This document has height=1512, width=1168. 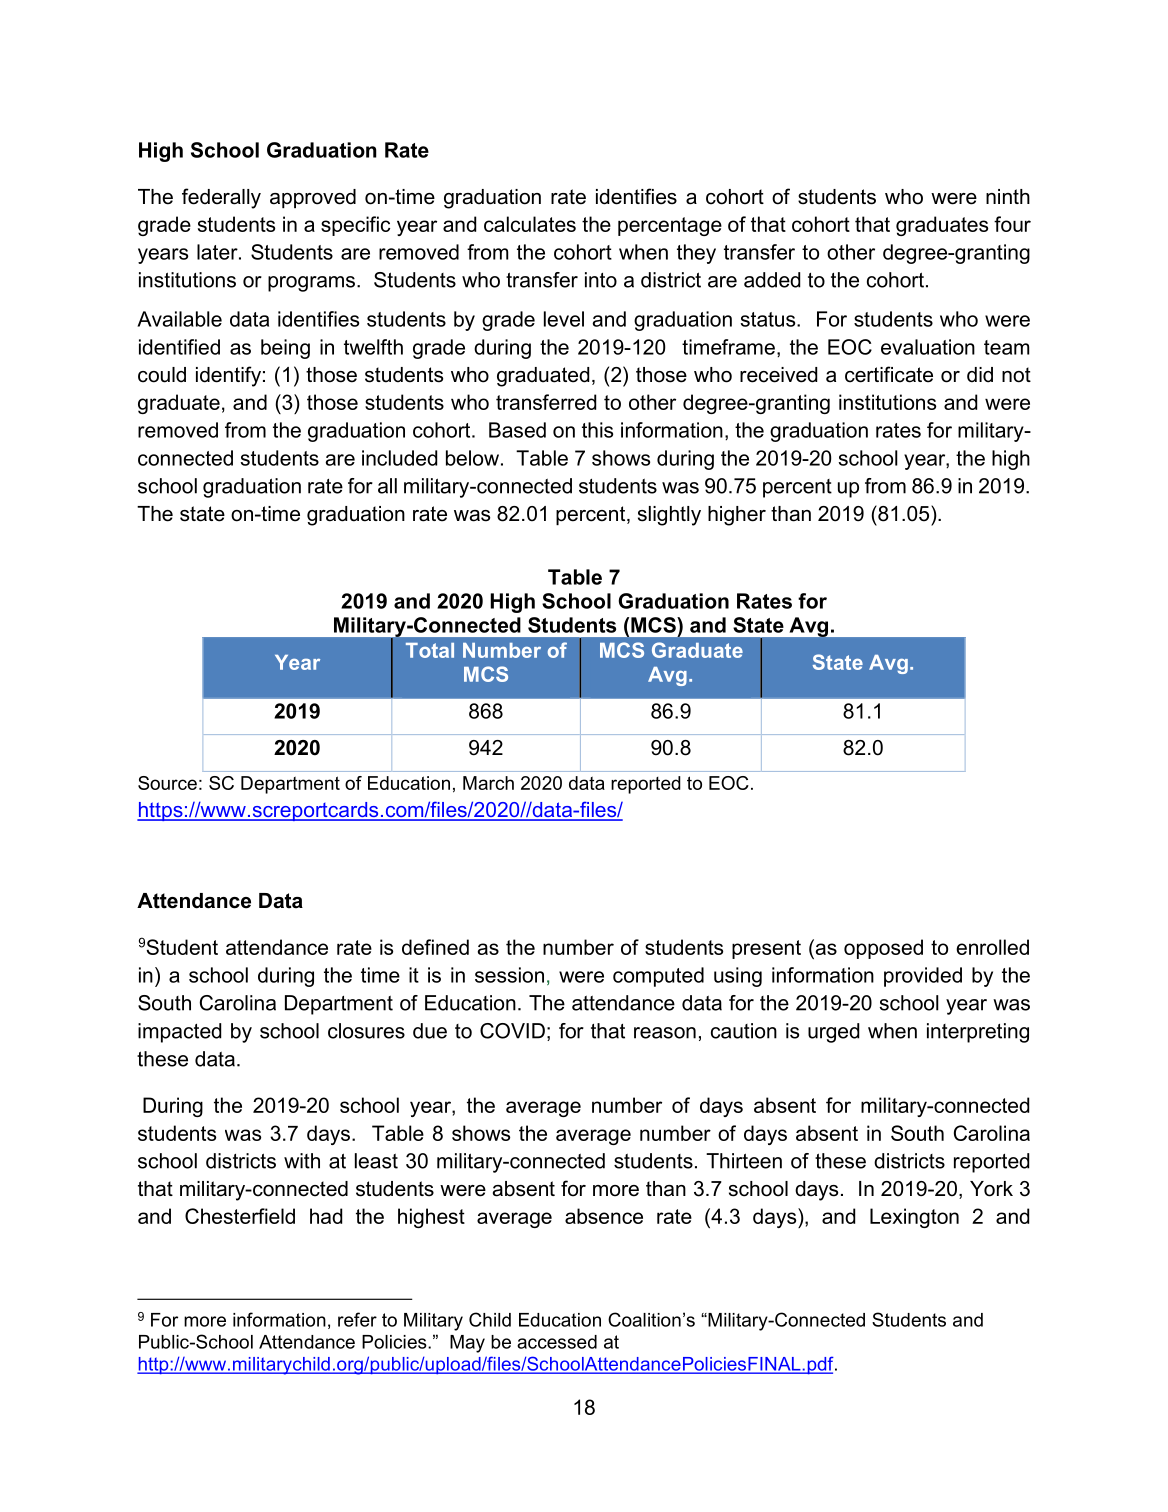 I want to click on certificate, so click(x=889, y=374).
